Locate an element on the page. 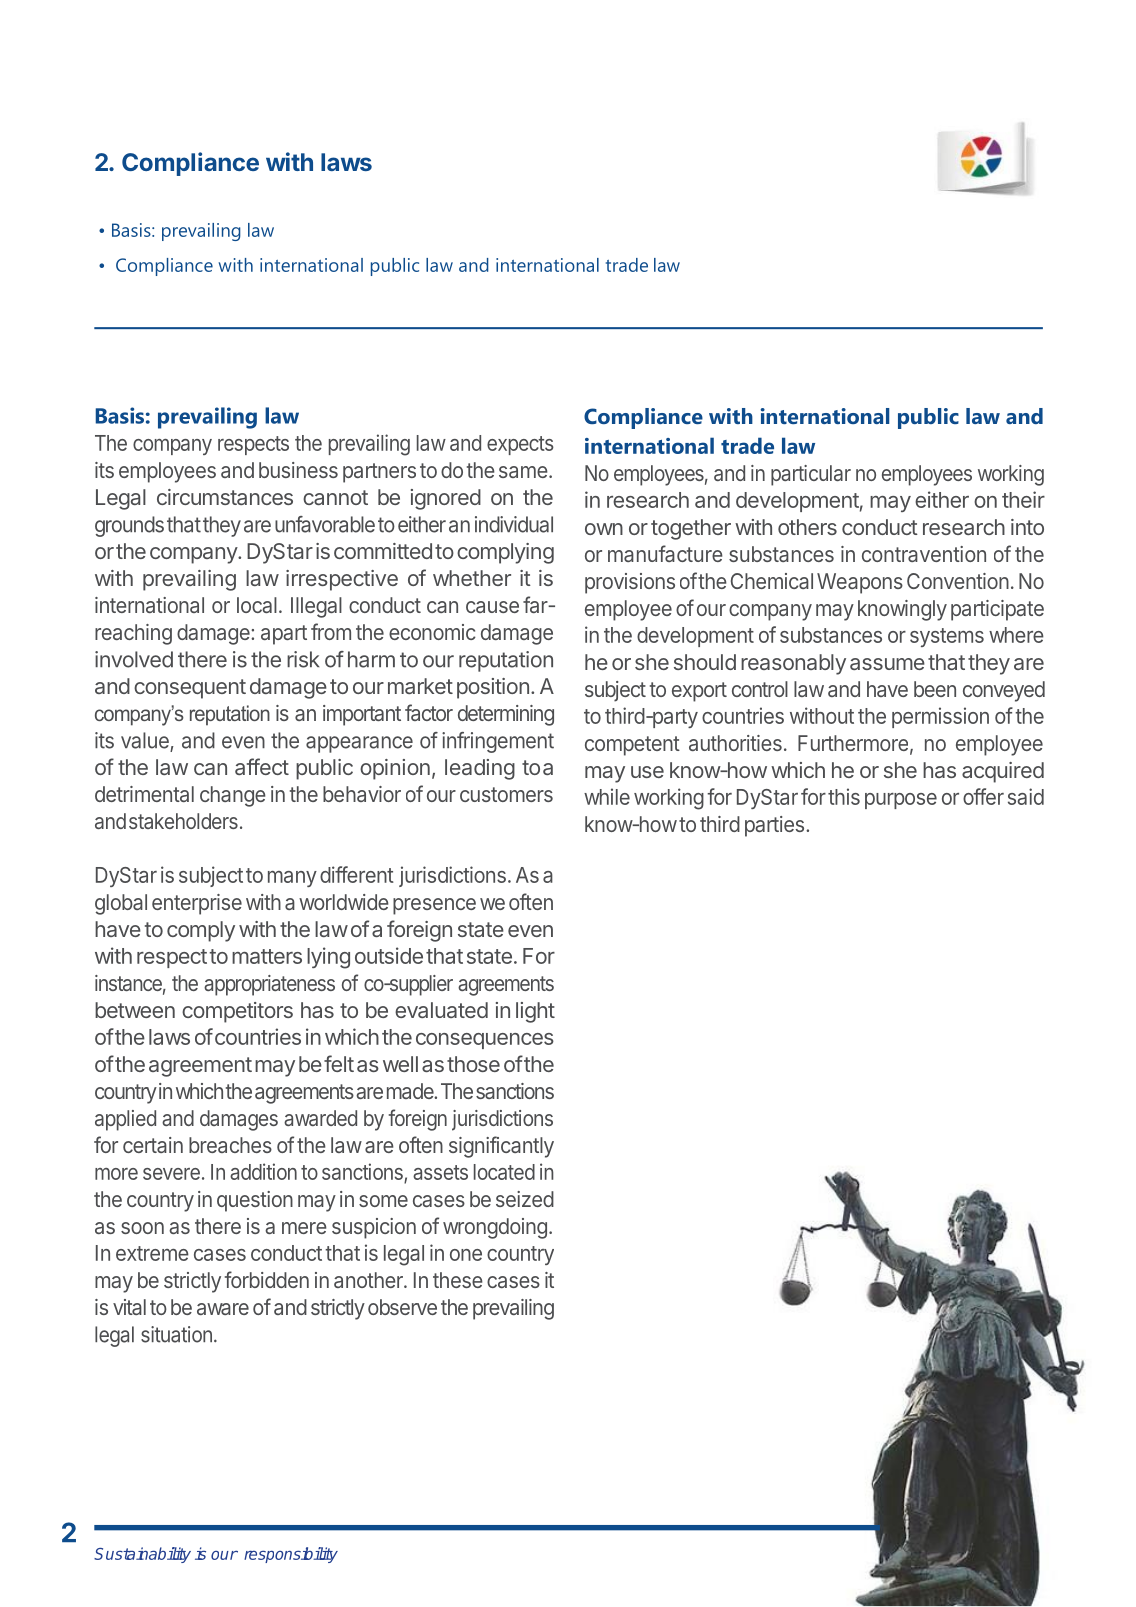 This page has width=1136, height=1607. while is located at coordinates (607, 796).
